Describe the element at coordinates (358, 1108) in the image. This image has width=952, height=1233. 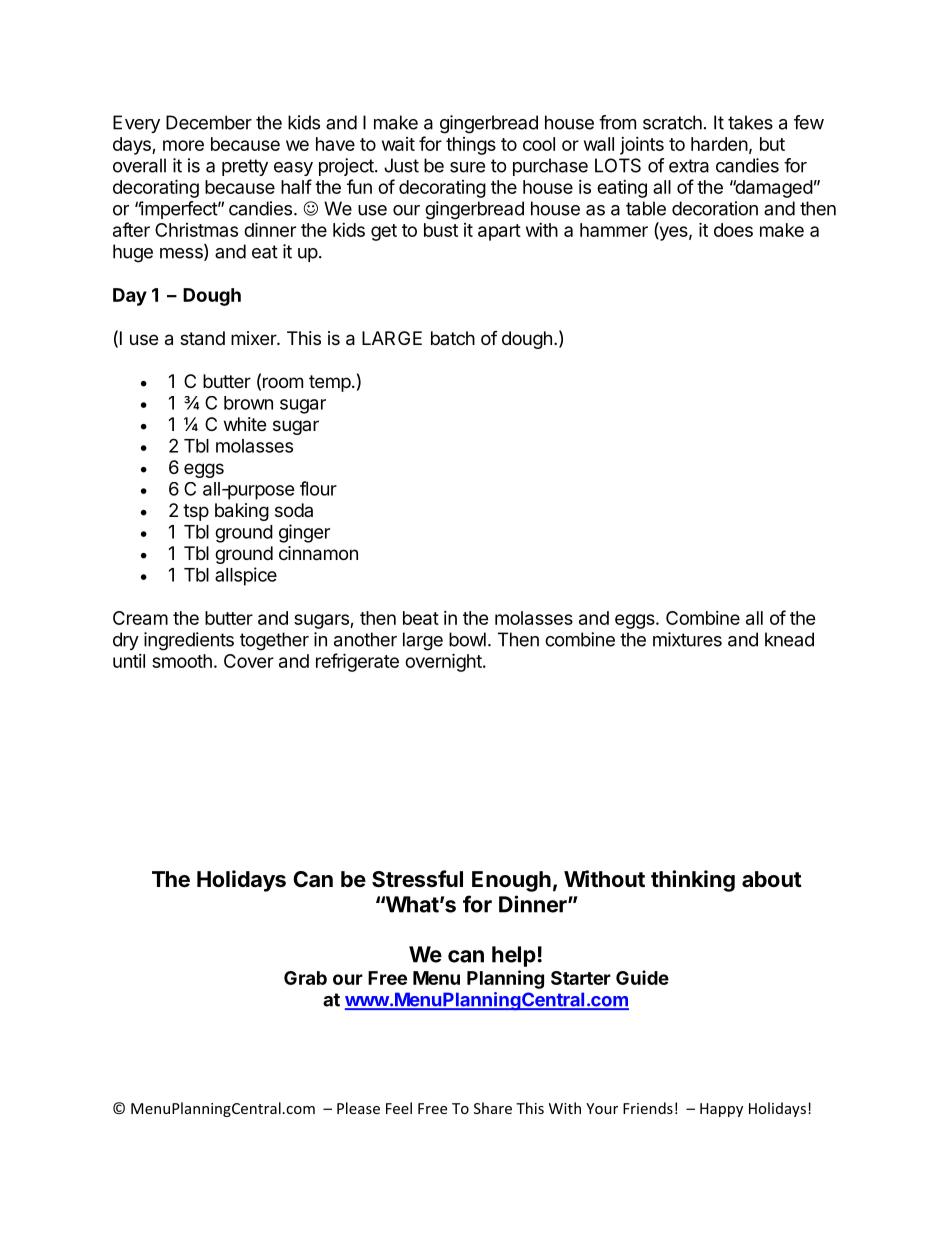
I see `Please` at that location.
